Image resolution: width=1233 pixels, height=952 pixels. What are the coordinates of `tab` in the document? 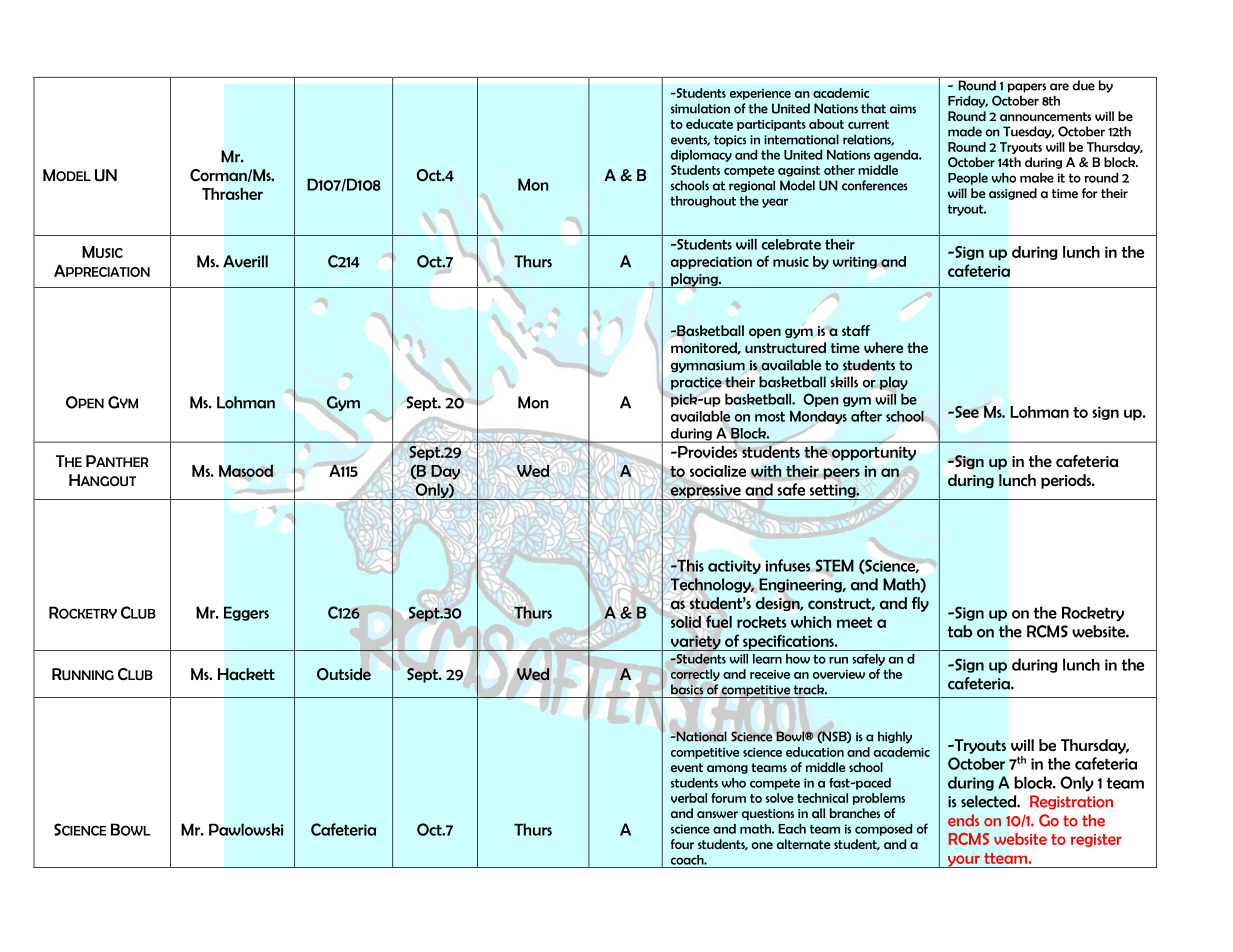 It's located at (960, 631).
